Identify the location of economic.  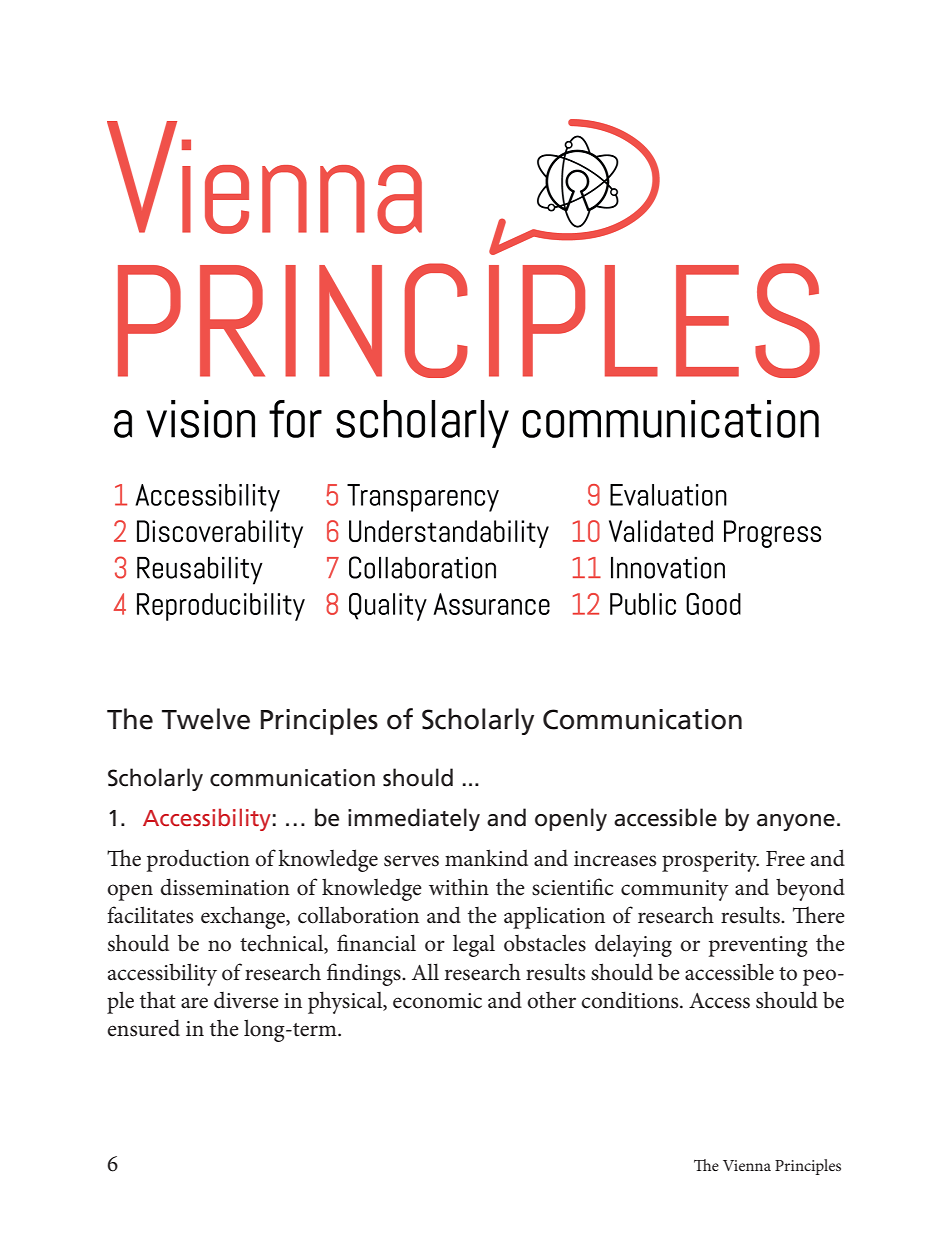
(437, 1001).
